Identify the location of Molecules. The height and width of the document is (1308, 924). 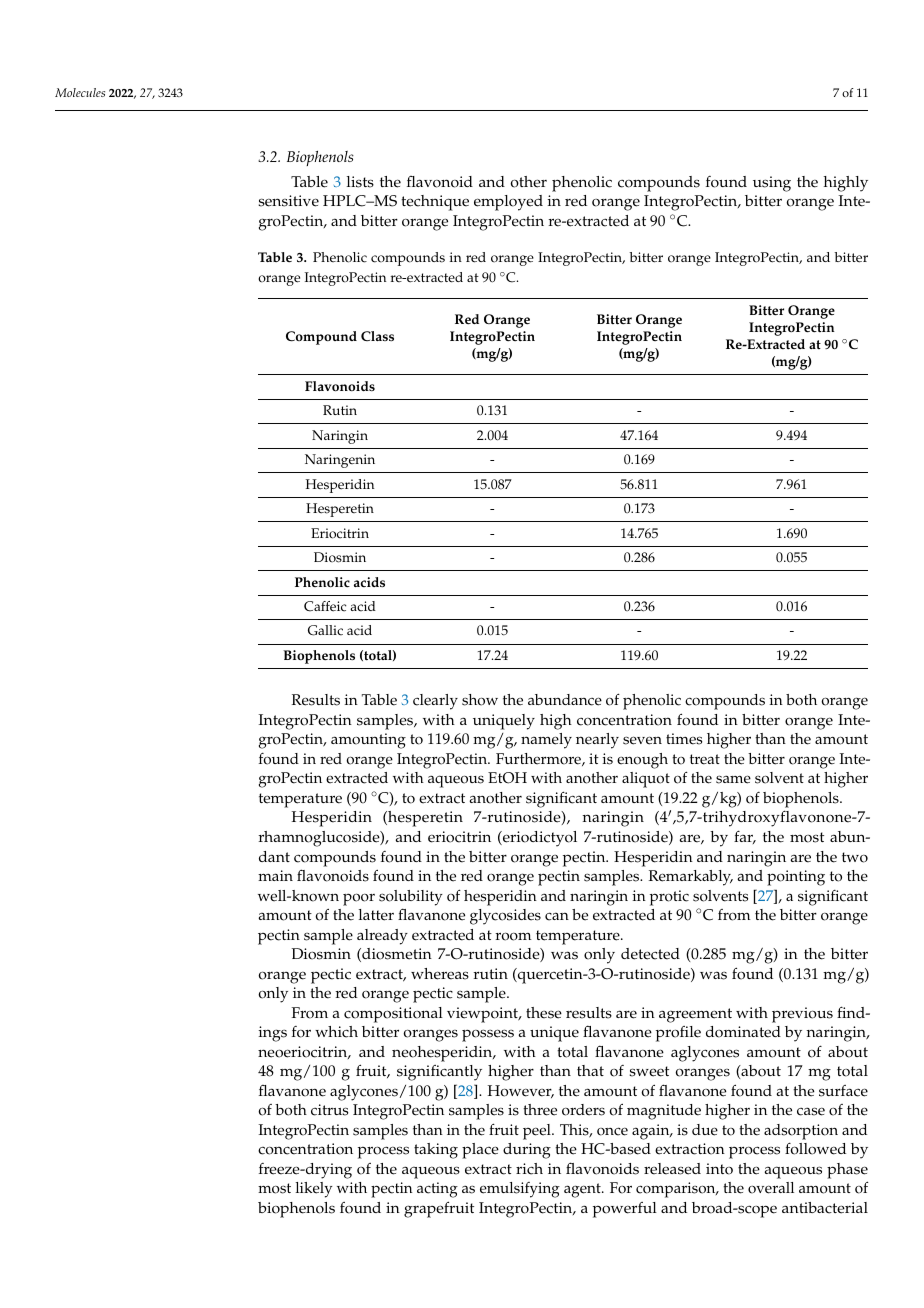
(80, 92).
